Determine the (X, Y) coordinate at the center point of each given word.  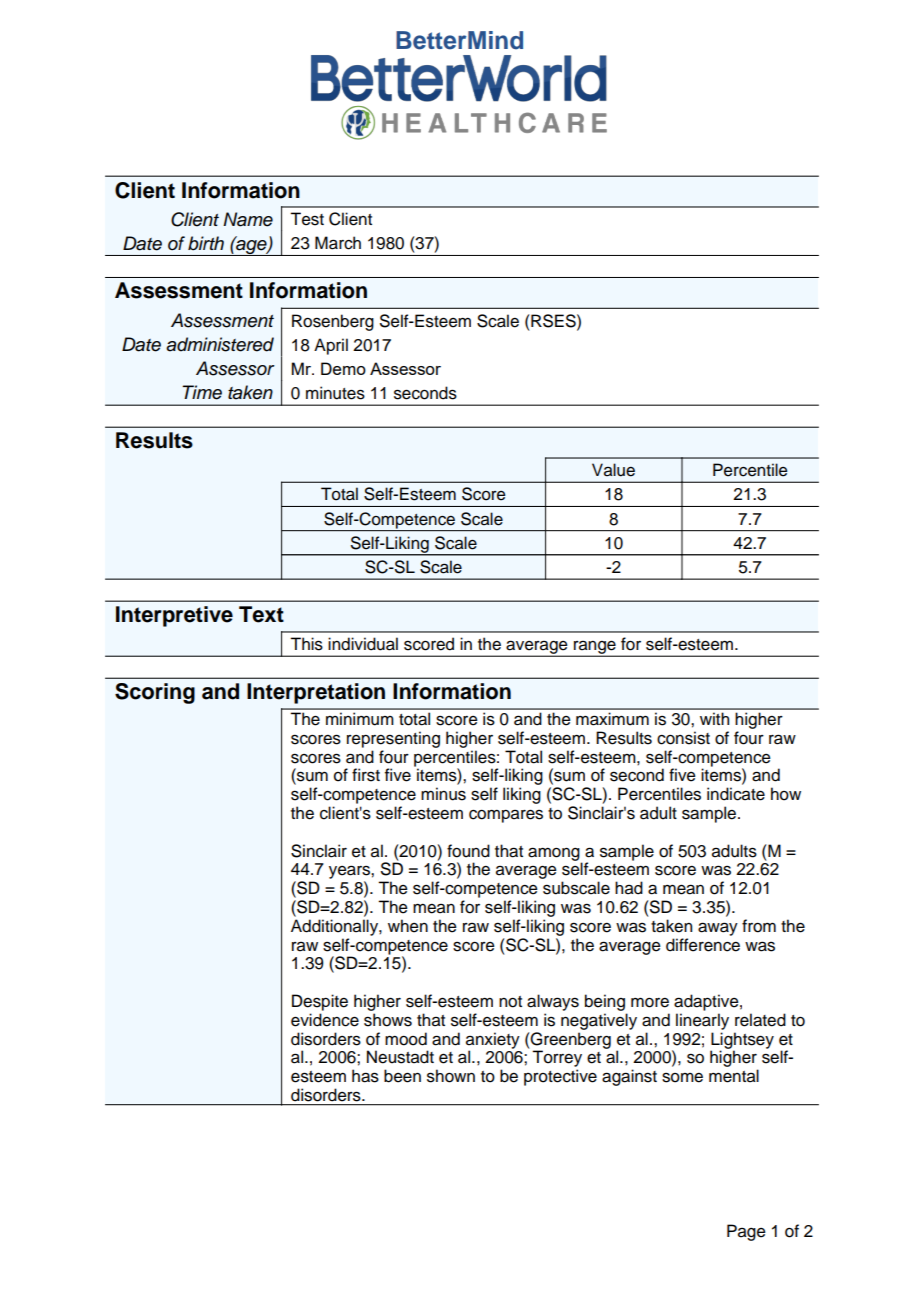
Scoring (155, 693)
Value (613, 470)
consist (683, 738)
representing (393, 739)
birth (206, 243)
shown (451, 1076)
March (338, 243)
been (402, 1076)
